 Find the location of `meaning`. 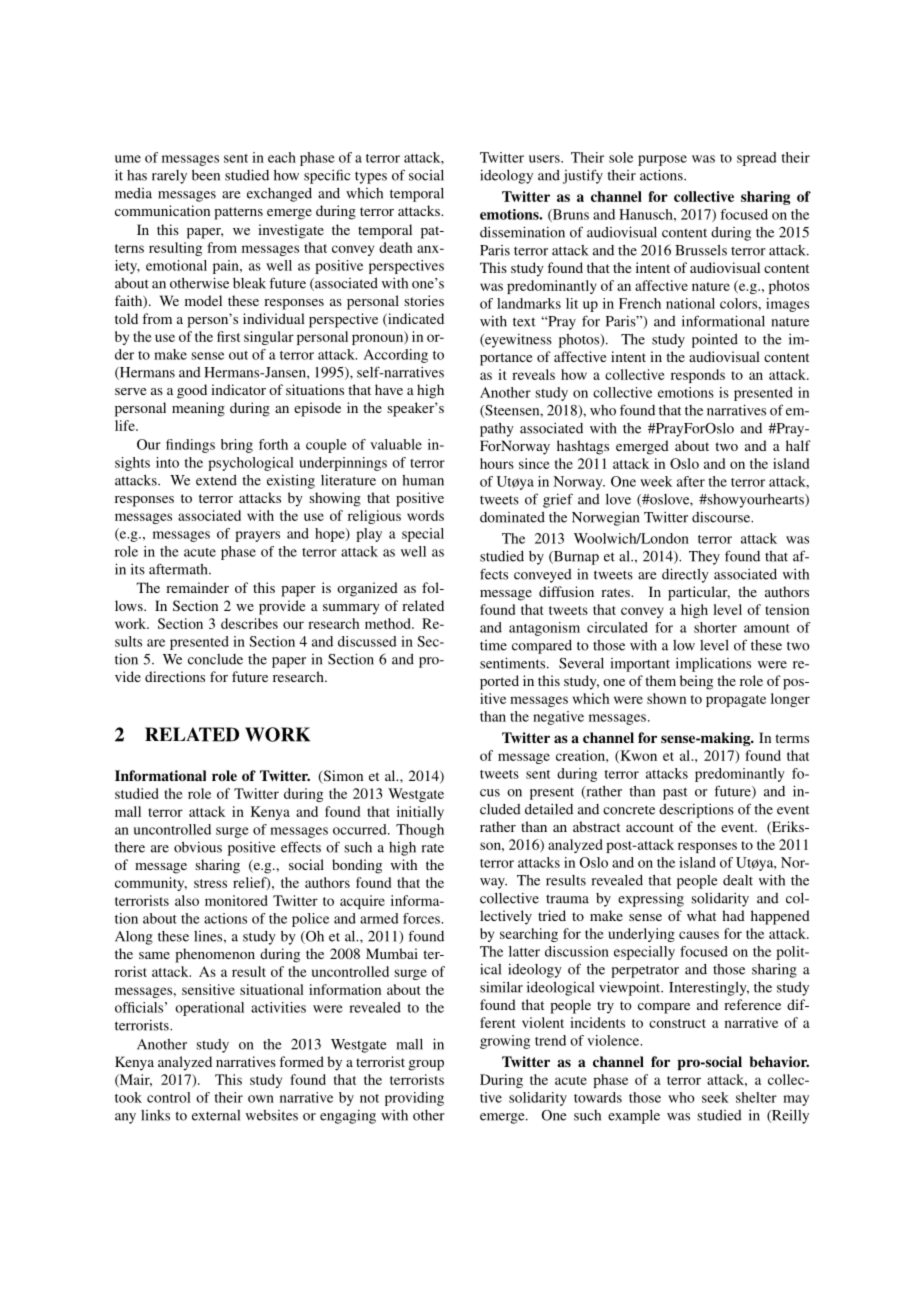

meaning is located at coordinates (198, 409).
